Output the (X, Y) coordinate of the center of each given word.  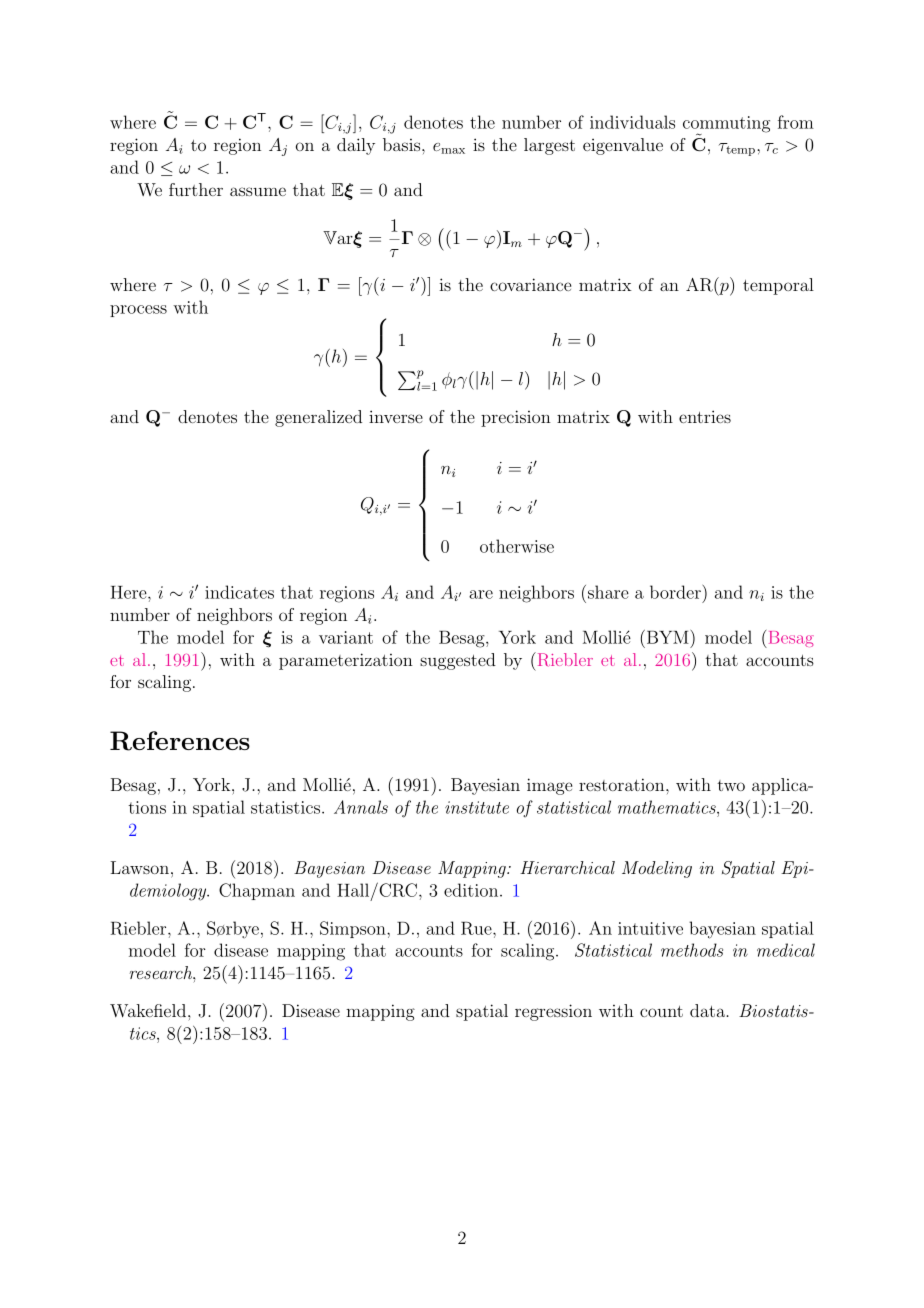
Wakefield (149, 1010)
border (675, 592)
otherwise (517, 546)
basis (403, 144)
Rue (477, 928)
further (196, 189)
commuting (726, 125)
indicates (239, 592)
